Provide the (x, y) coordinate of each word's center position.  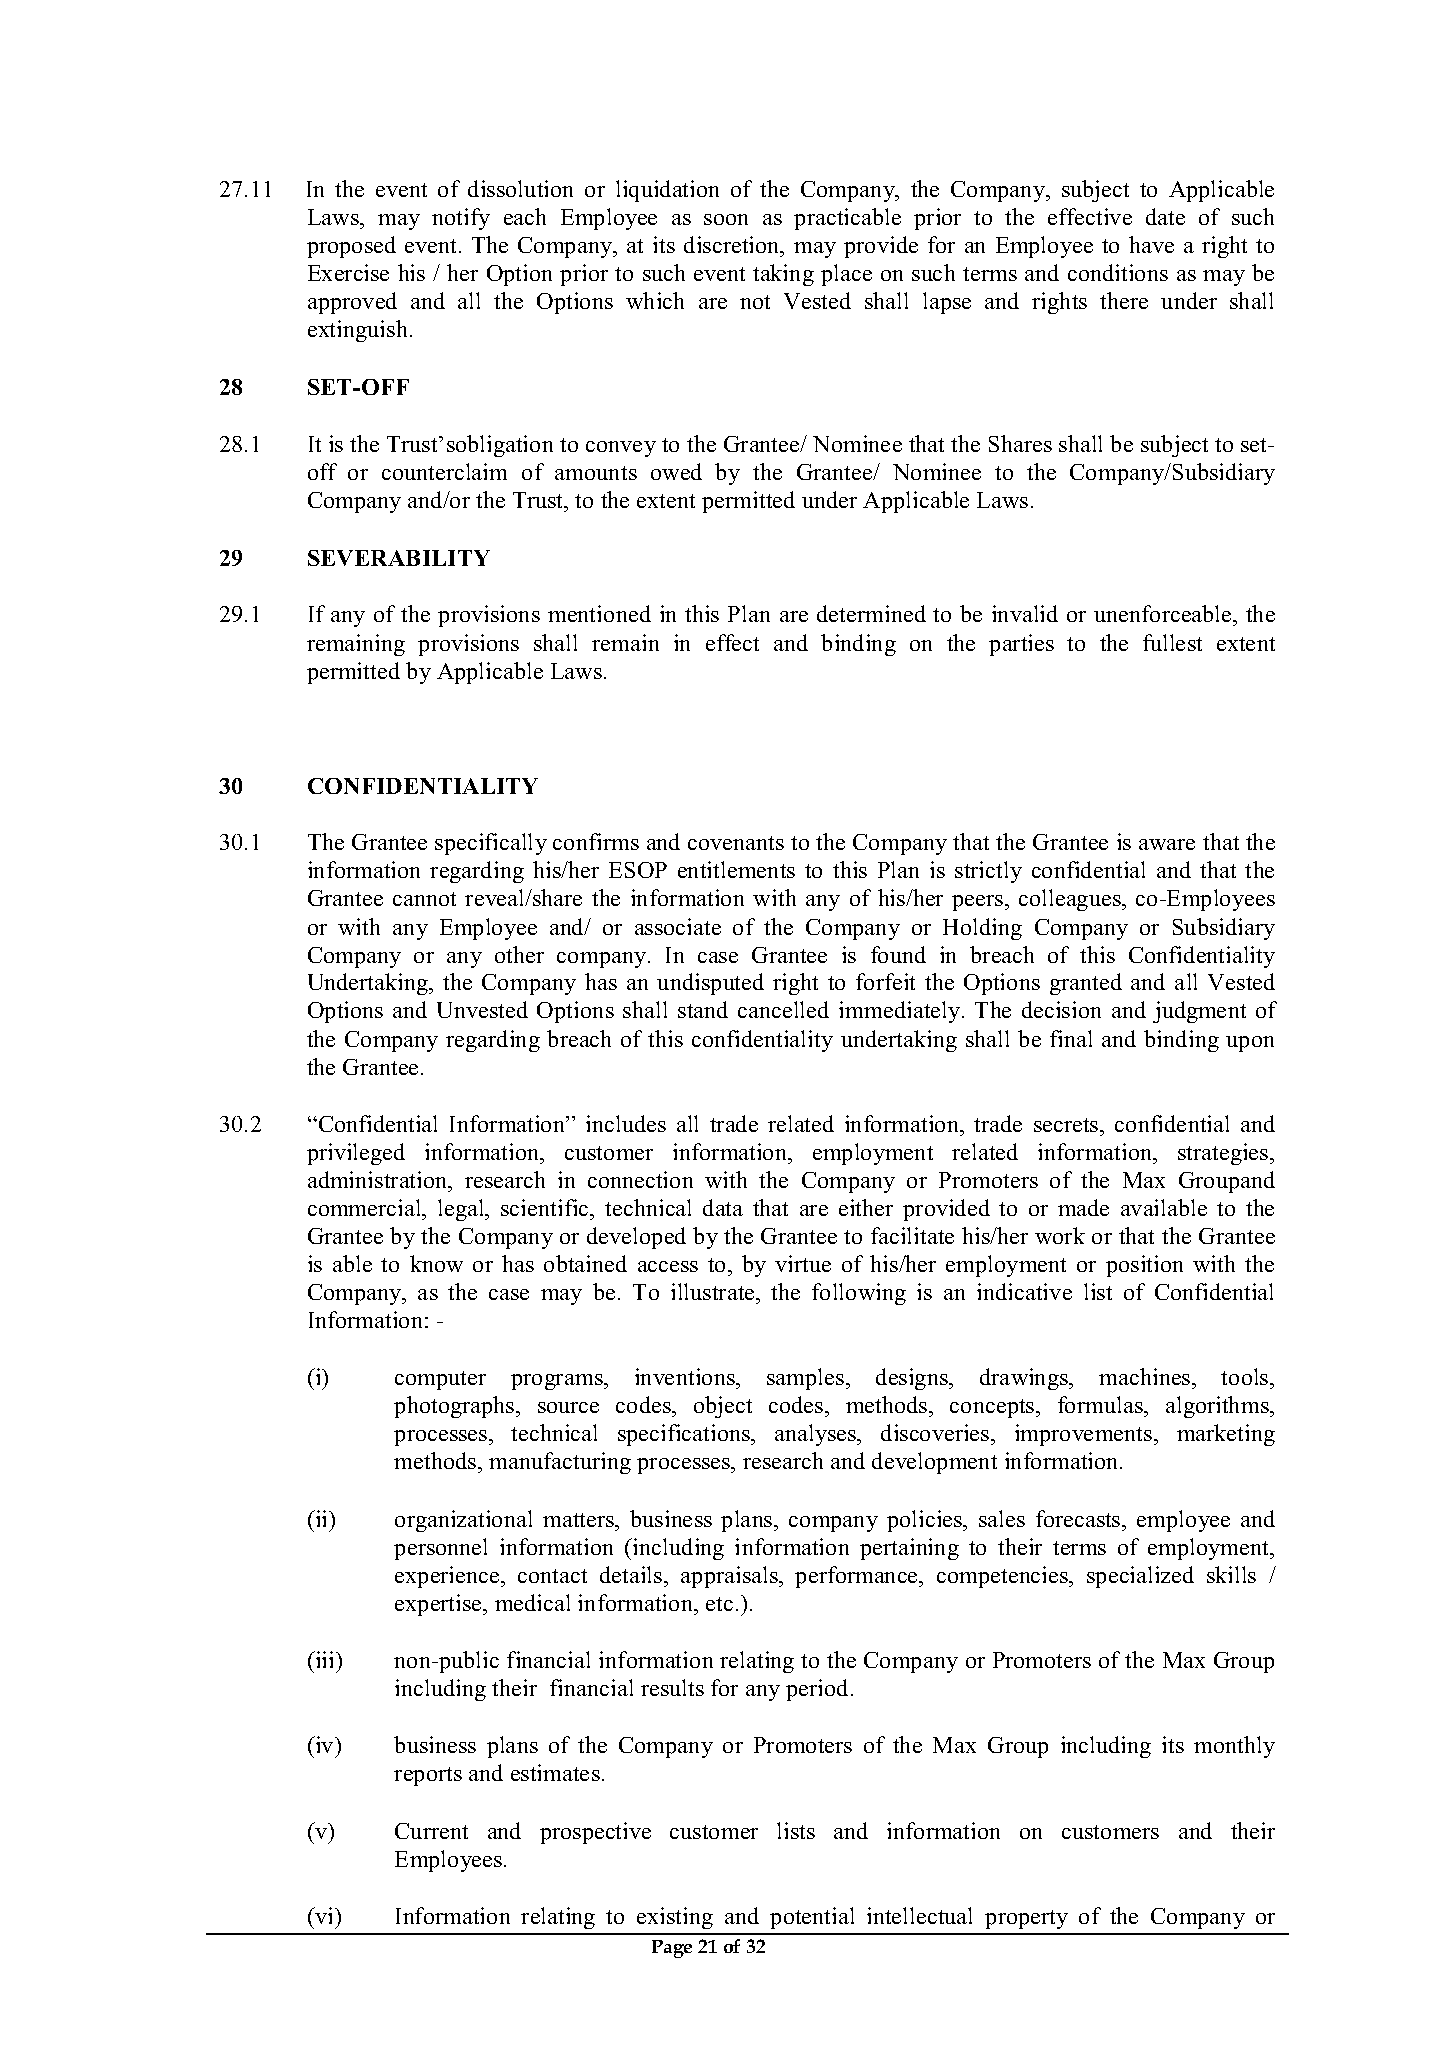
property (1026, 1919)
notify (461, 219)
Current (431, 1831)
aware (1167, 844)
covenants (736, 843)
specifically (491, 844)
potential (812, 1918)
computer (440, 1380)
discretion (733, 246)
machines (1146, 1378)
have (1151, 244)
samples (807, 1379)
